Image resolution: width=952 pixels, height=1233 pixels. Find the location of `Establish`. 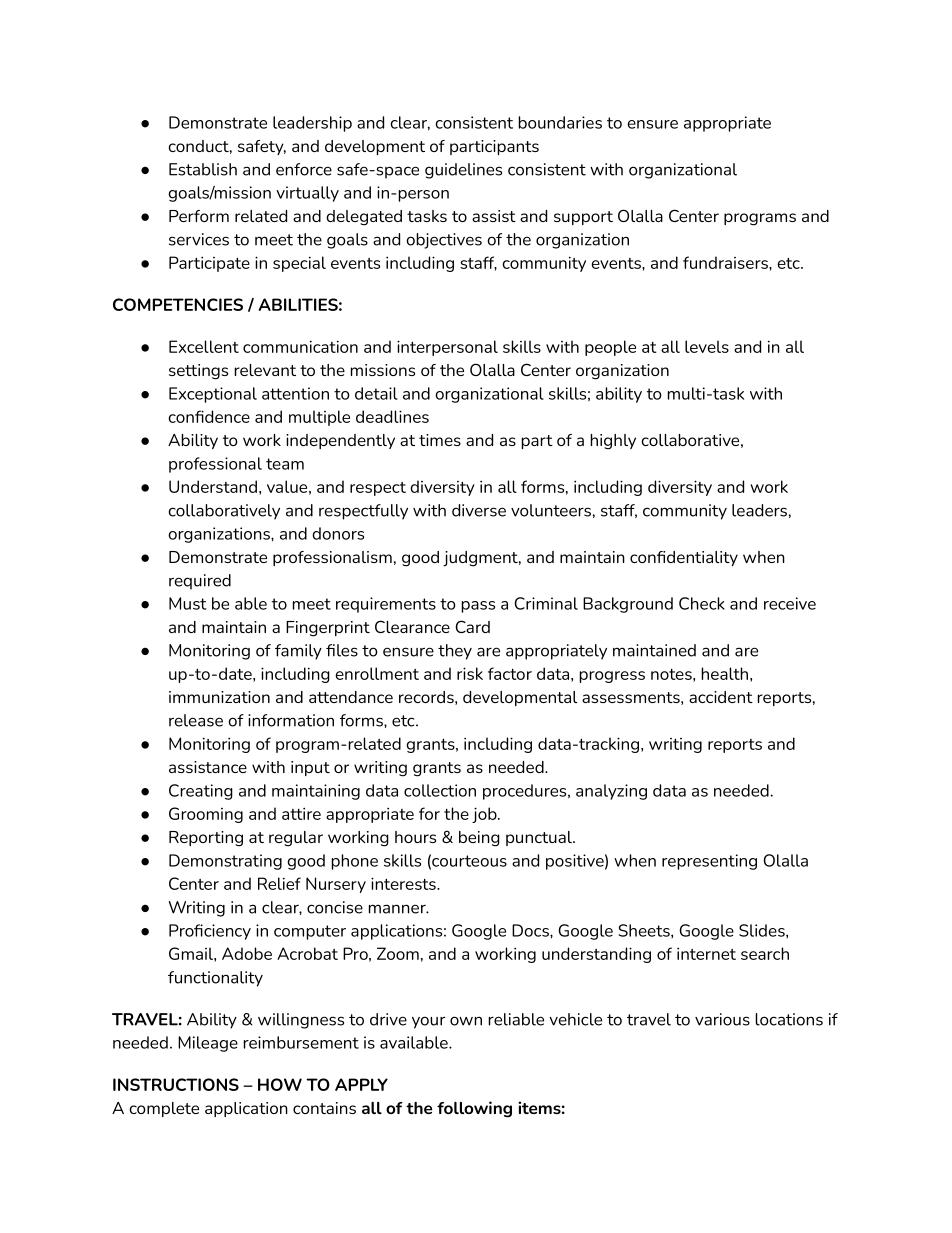

Establish is located at coordinates (203, 169).
